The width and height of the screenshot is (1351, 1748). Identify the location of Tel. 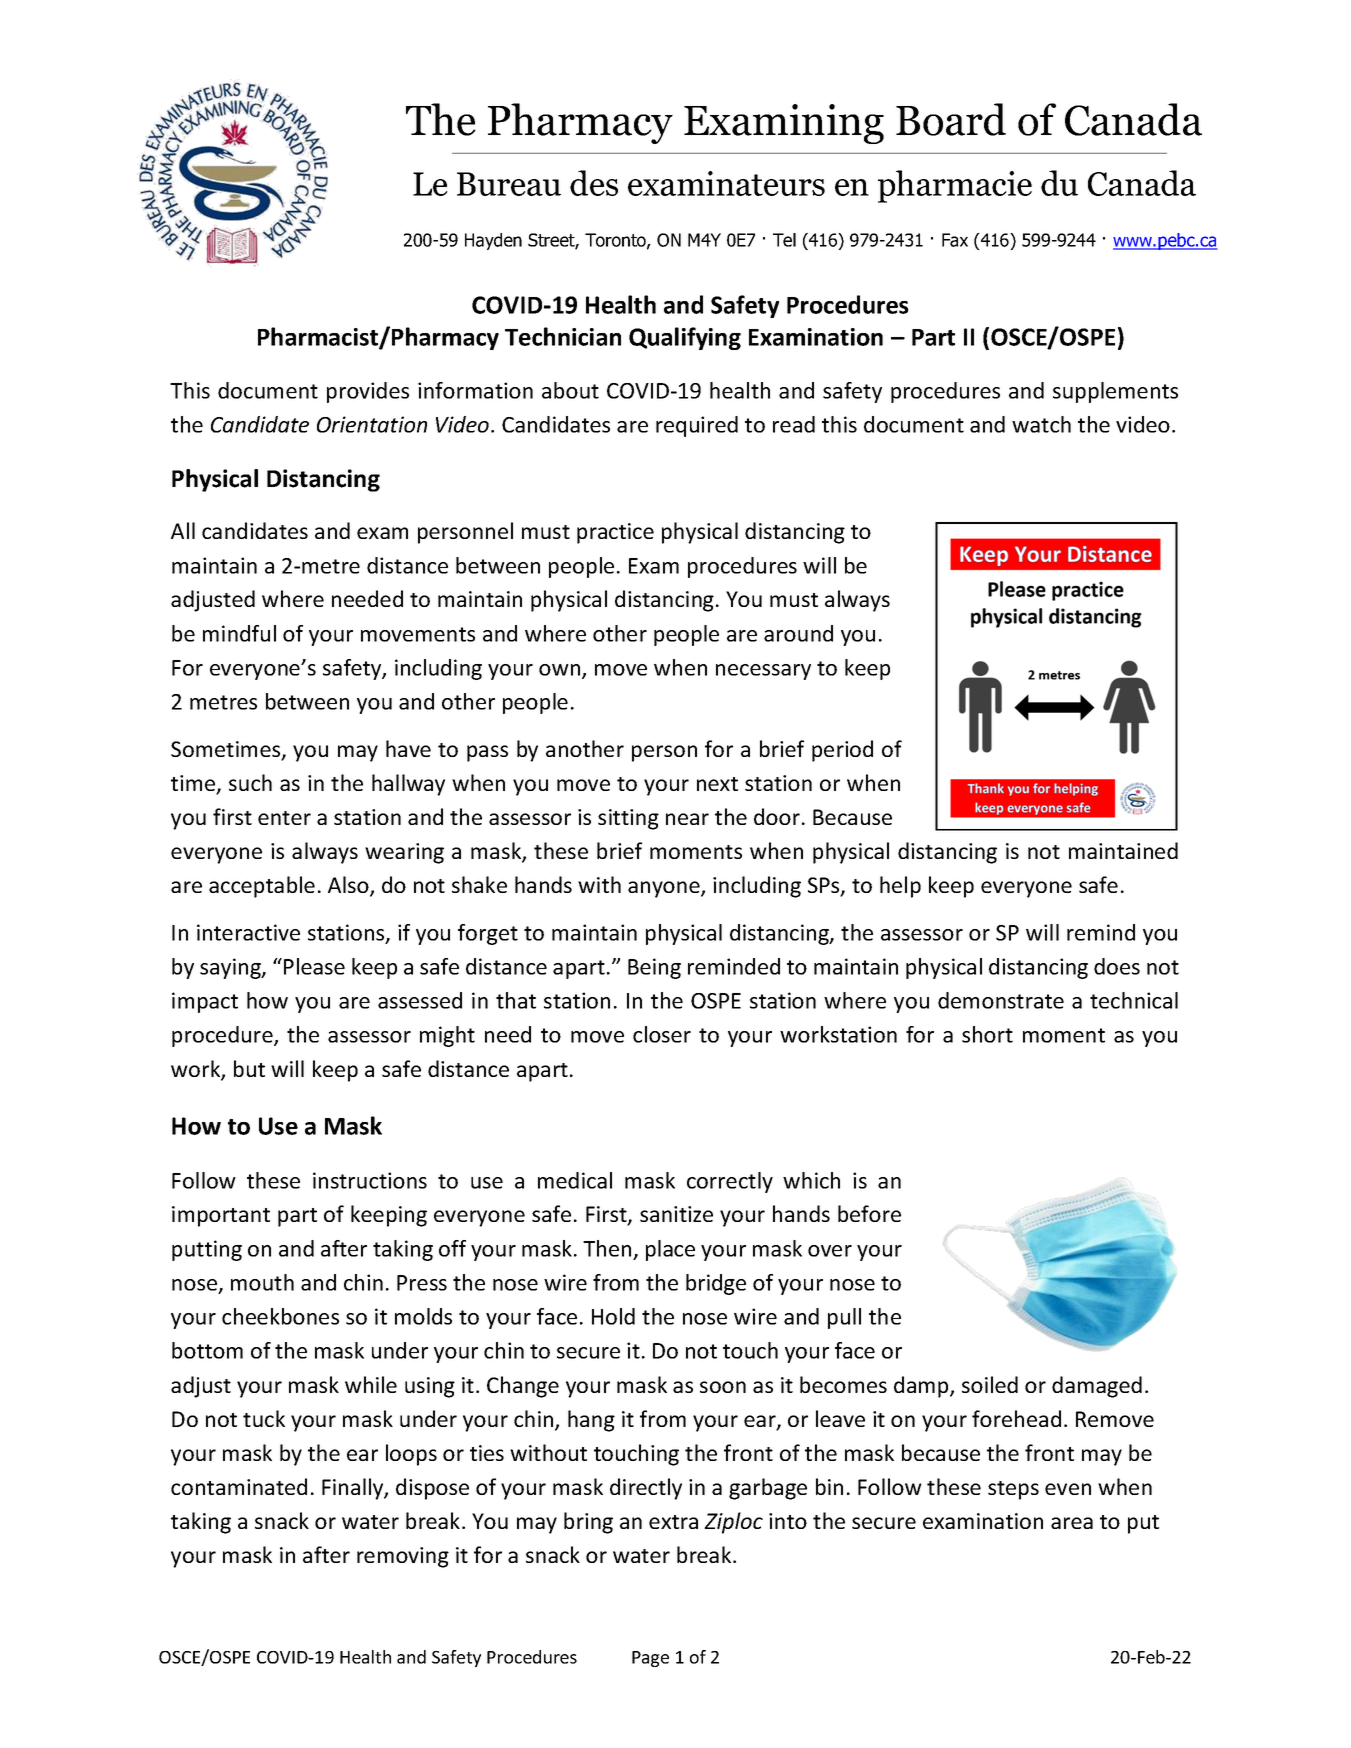
(784, 240).
